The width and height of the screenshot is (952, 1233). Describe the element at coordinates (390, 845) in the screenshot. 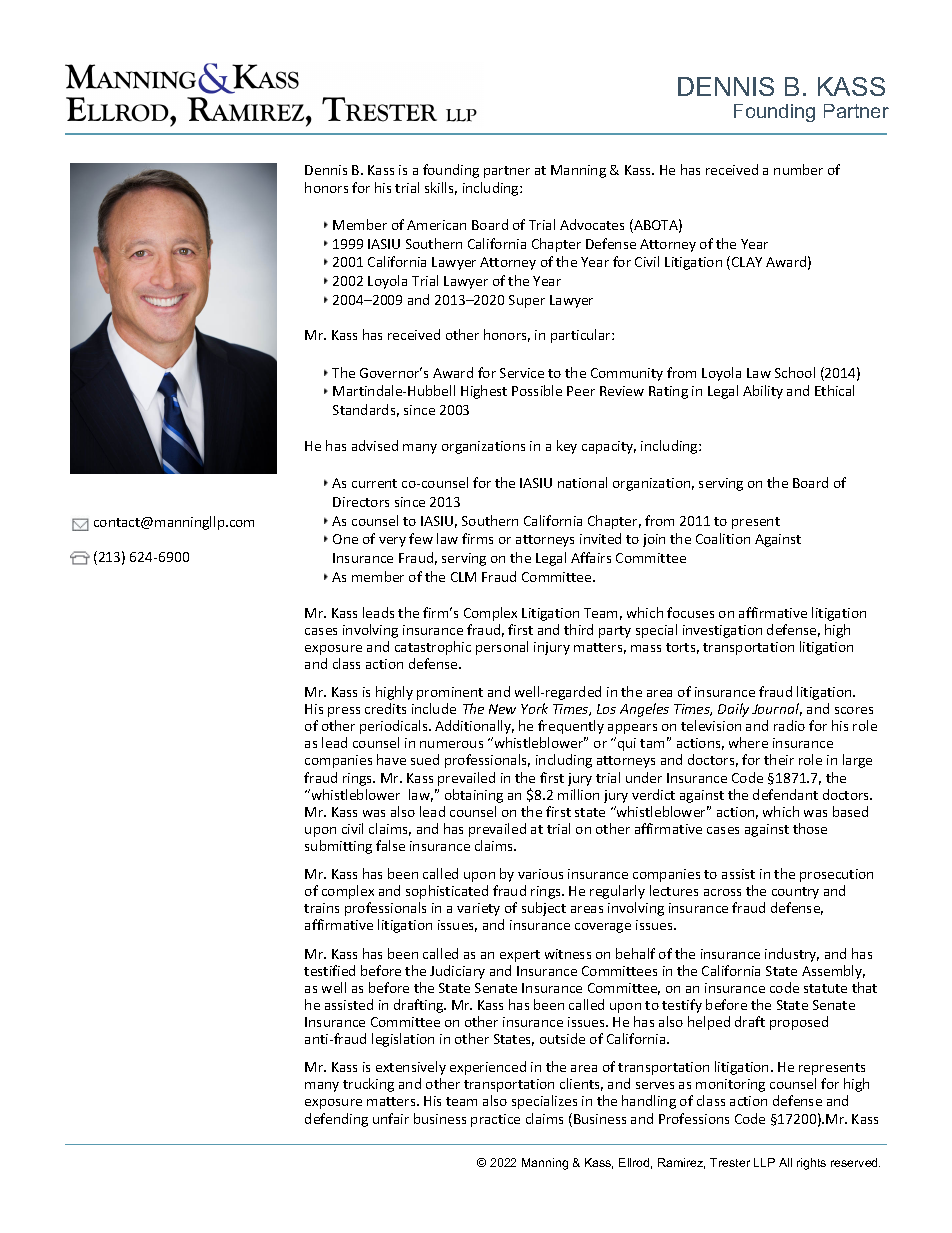

I see `false` at that location.
